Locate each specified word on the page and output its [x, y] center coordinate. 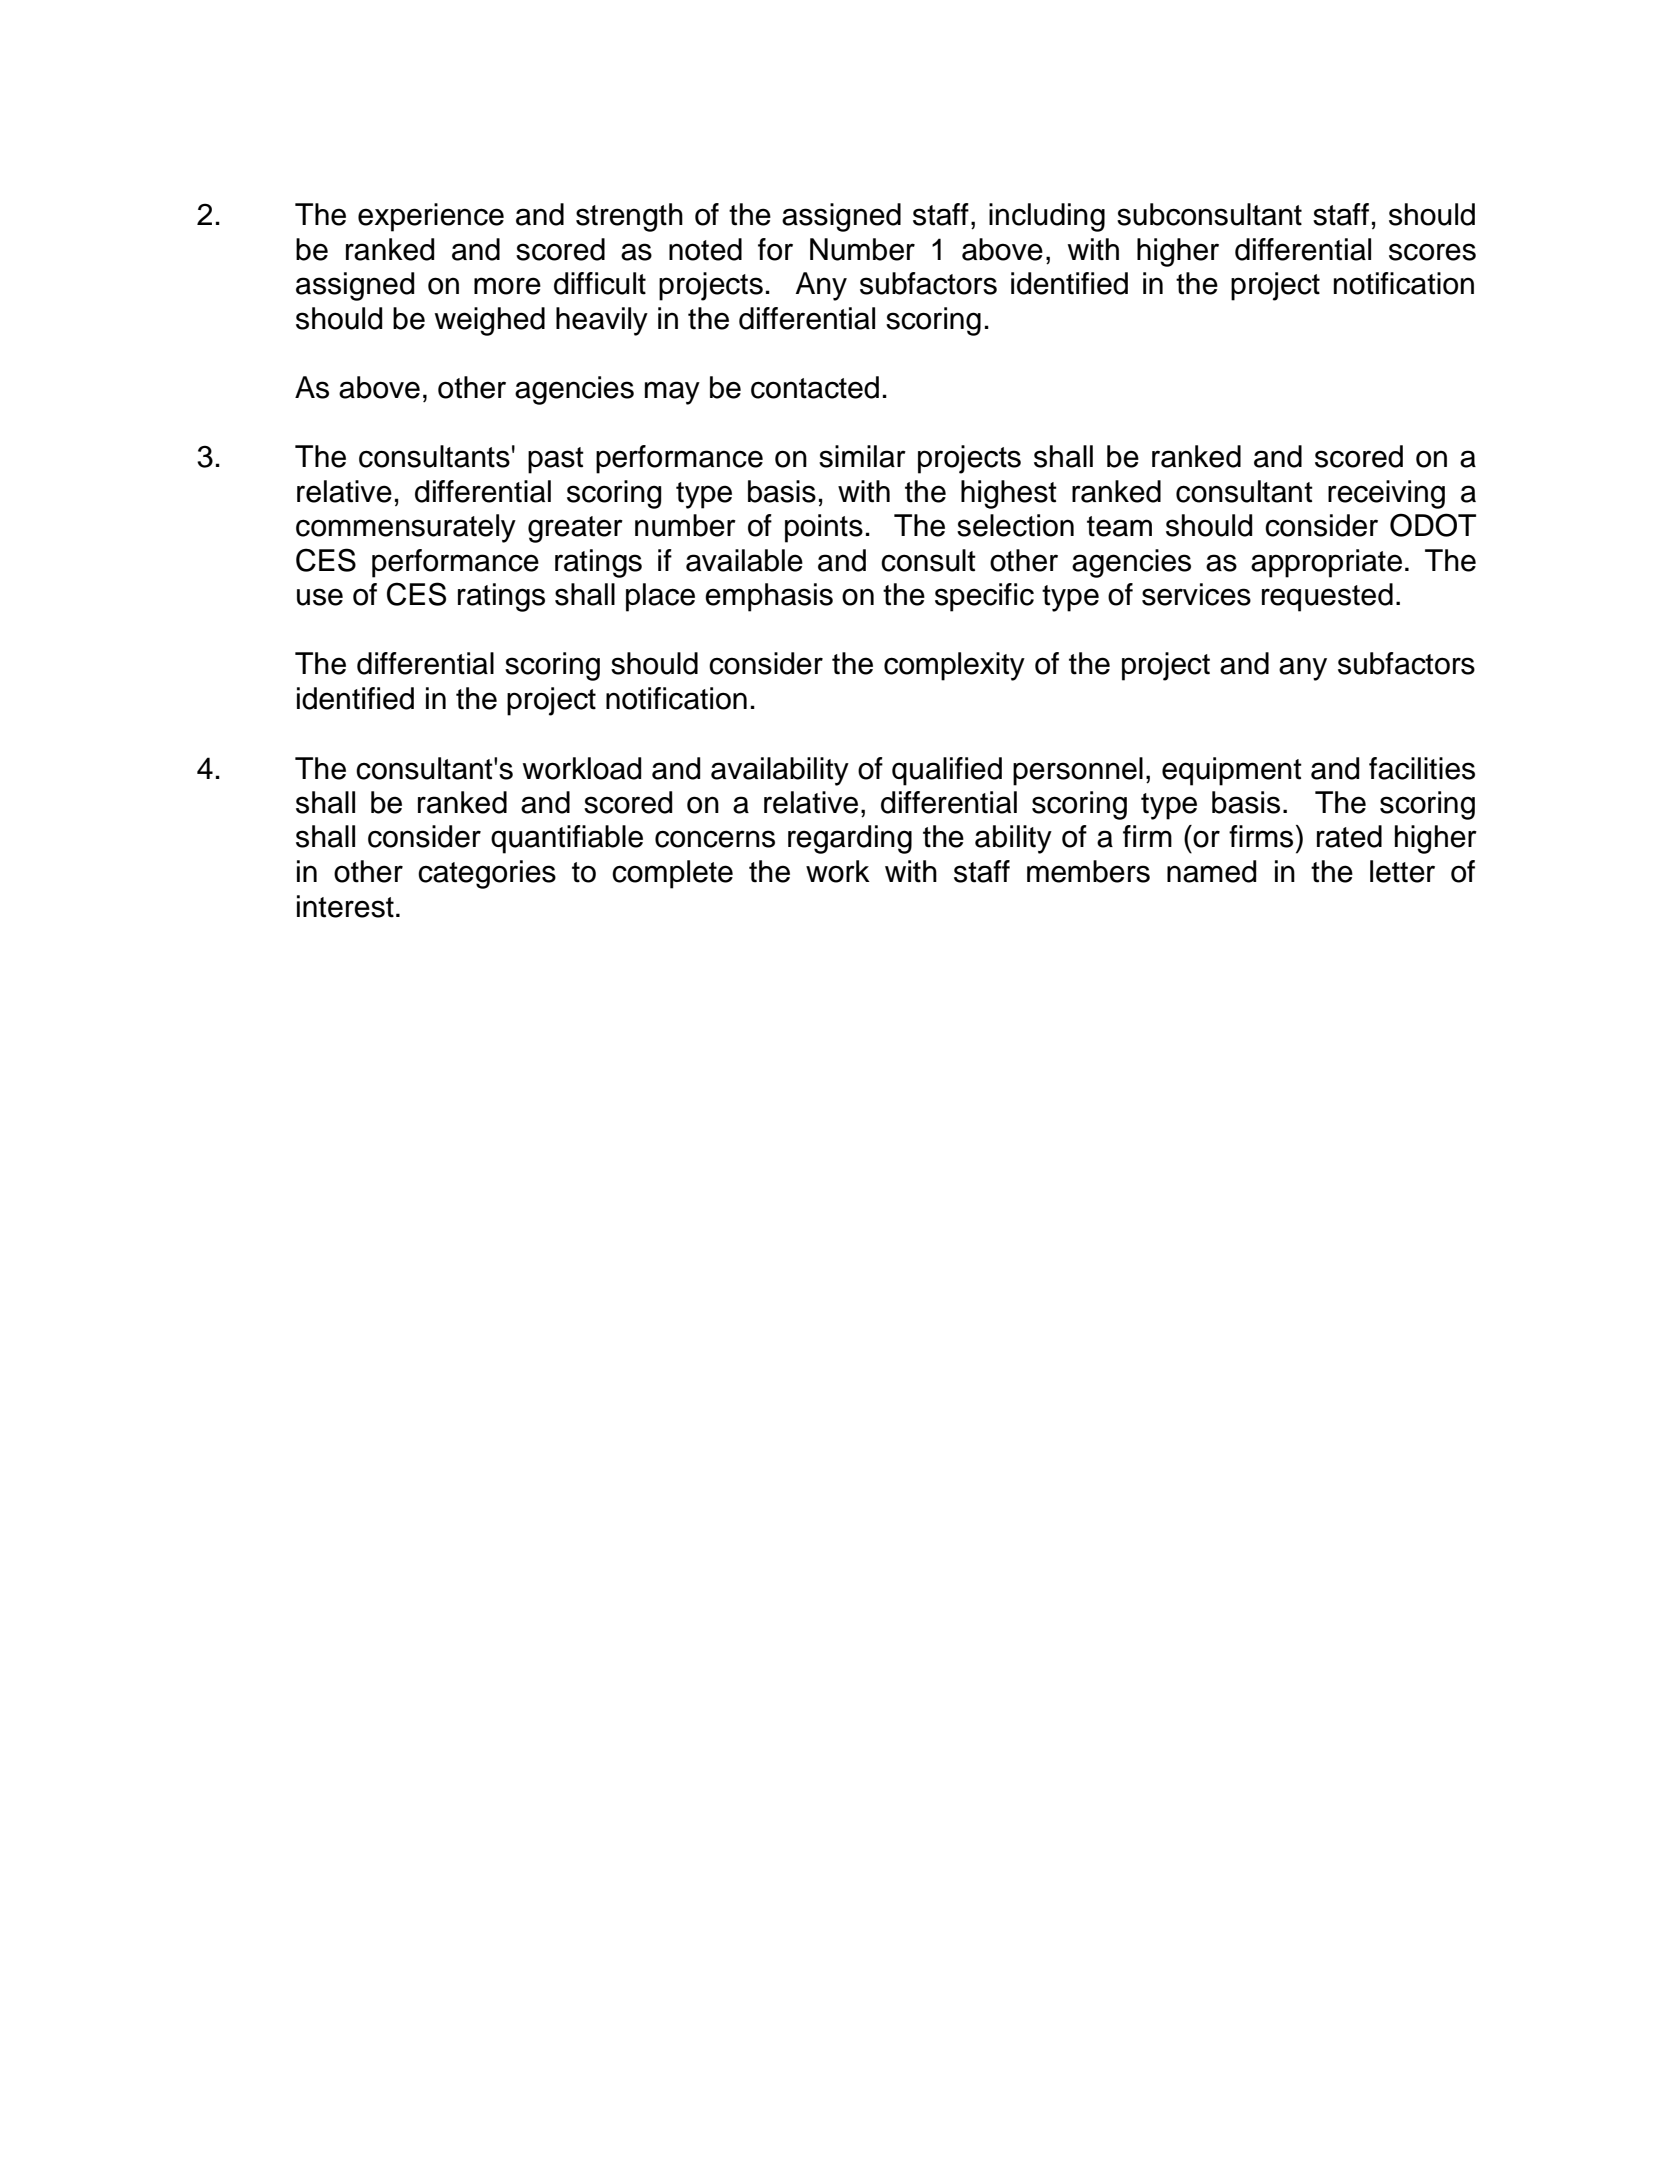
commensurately [406, 528]
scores [1432, 252]
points [824, 528]
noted [705, 249]
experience [431, 217]
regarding [850, 839]
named [1211, 871]
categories [487, 874]
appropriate [1326, 563]
